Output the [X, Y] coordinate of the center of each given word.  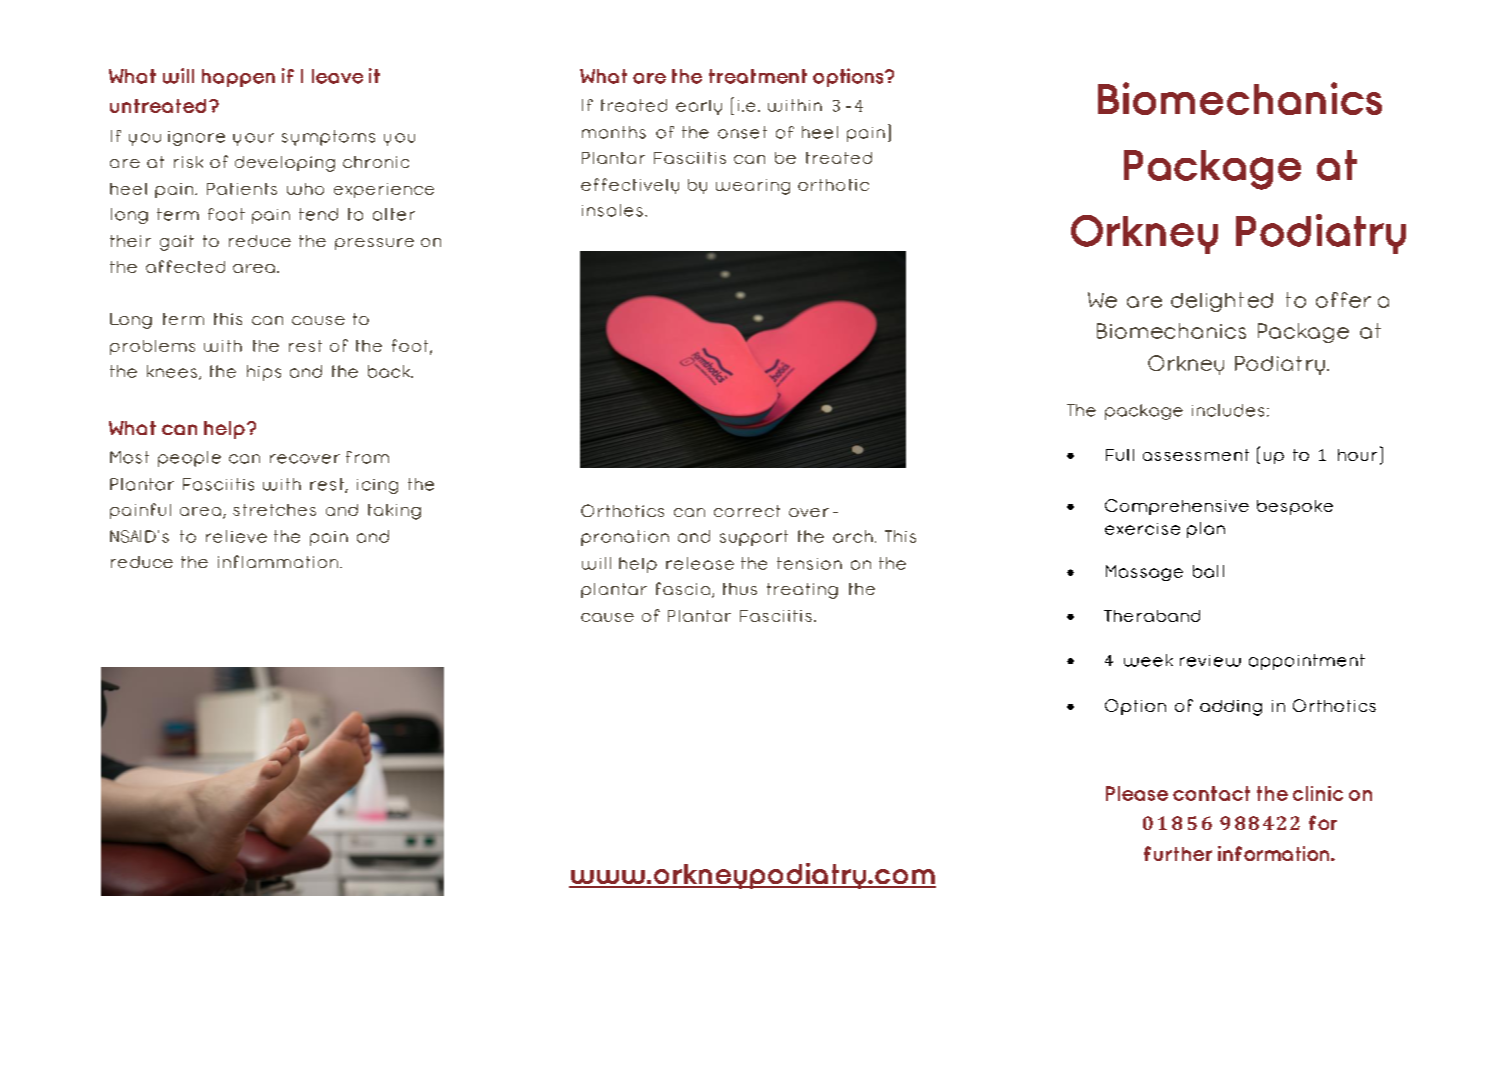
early [699, 107]
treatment [758, 76]
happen [238, 78]
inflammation [279, 561]
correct [747, 511]
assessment [1196, 455]
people [189, 459]
